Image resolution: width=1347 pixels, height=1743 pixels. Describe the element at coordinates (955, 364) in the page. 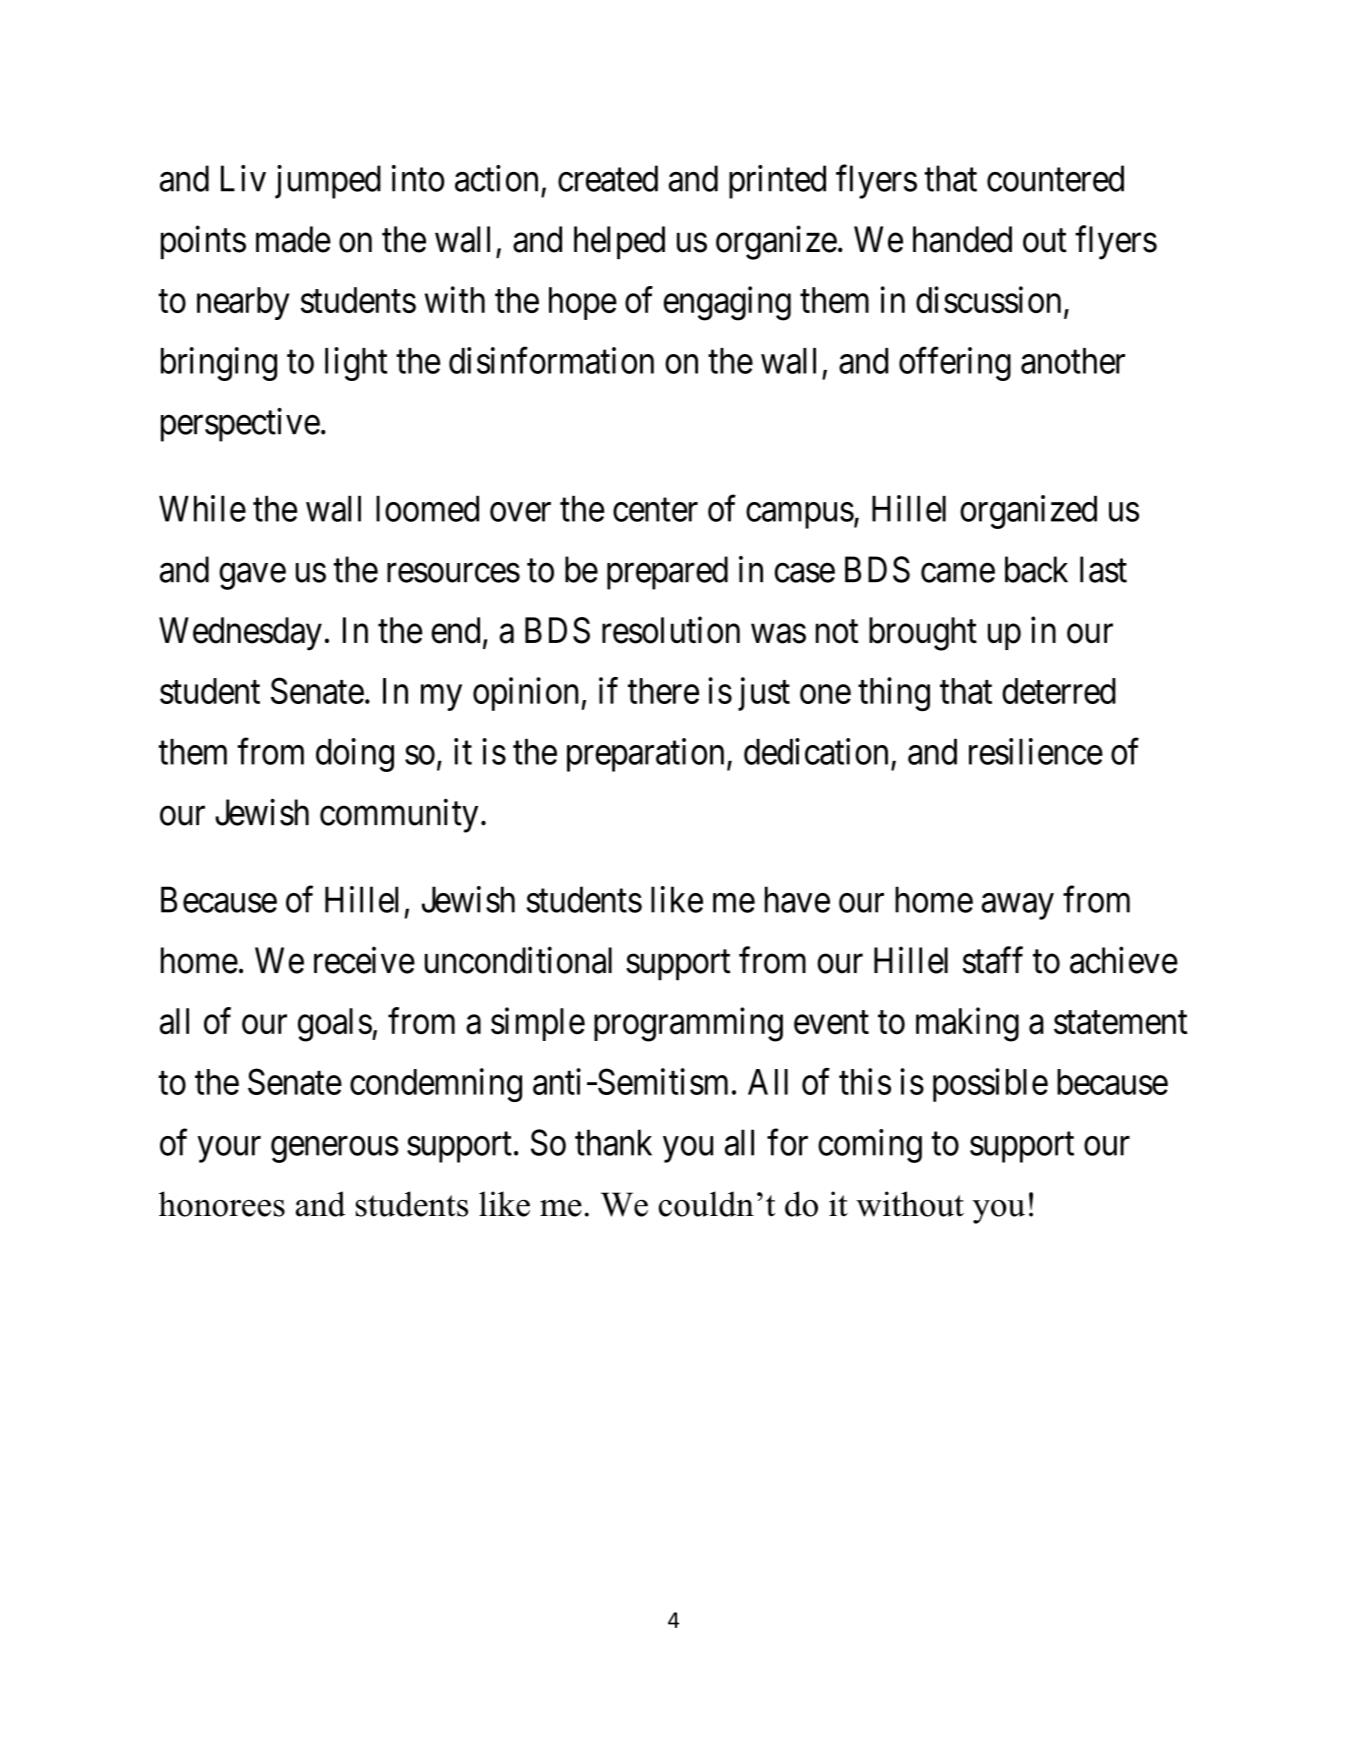

I see `offering` at that location.
